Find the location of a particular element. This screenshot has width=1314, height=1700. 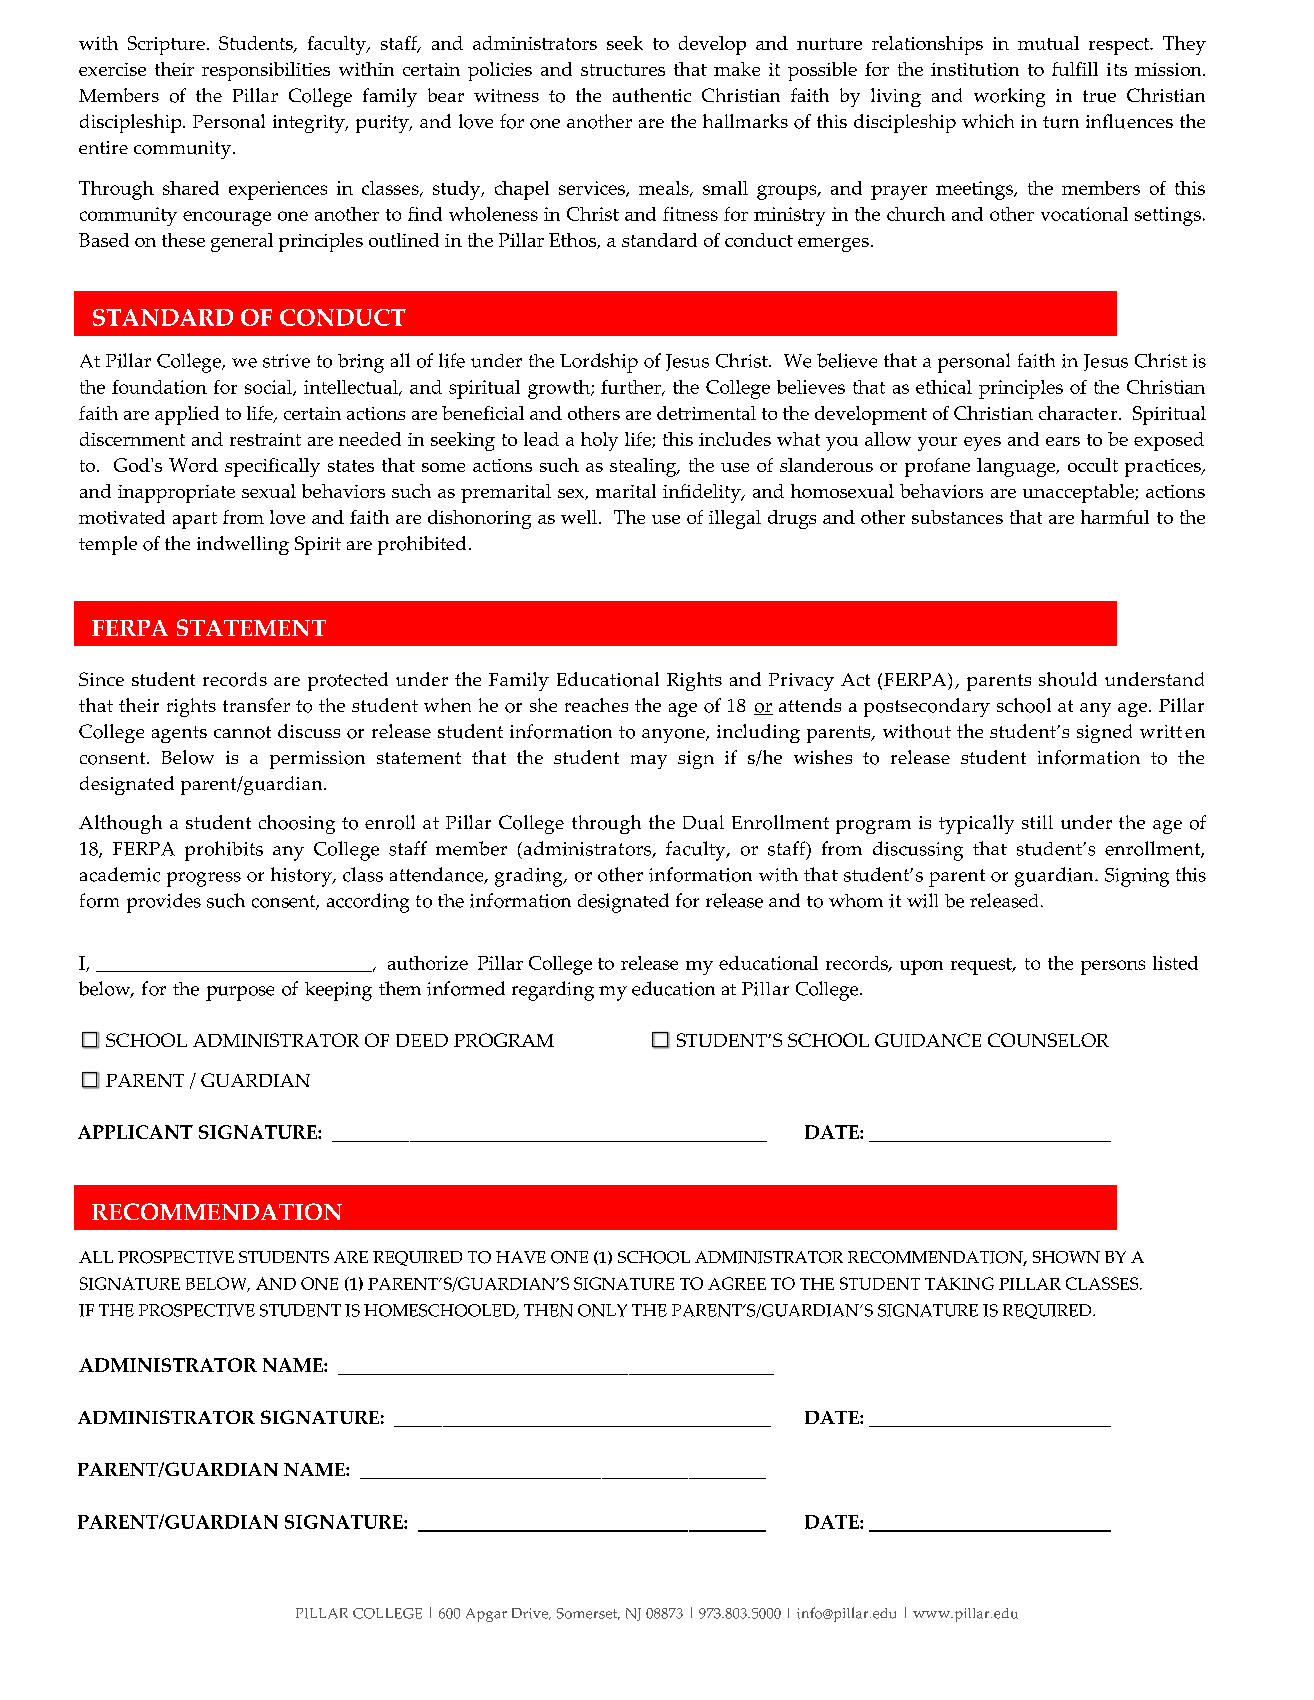

Apgar is located at coordinates (486, 1615).
